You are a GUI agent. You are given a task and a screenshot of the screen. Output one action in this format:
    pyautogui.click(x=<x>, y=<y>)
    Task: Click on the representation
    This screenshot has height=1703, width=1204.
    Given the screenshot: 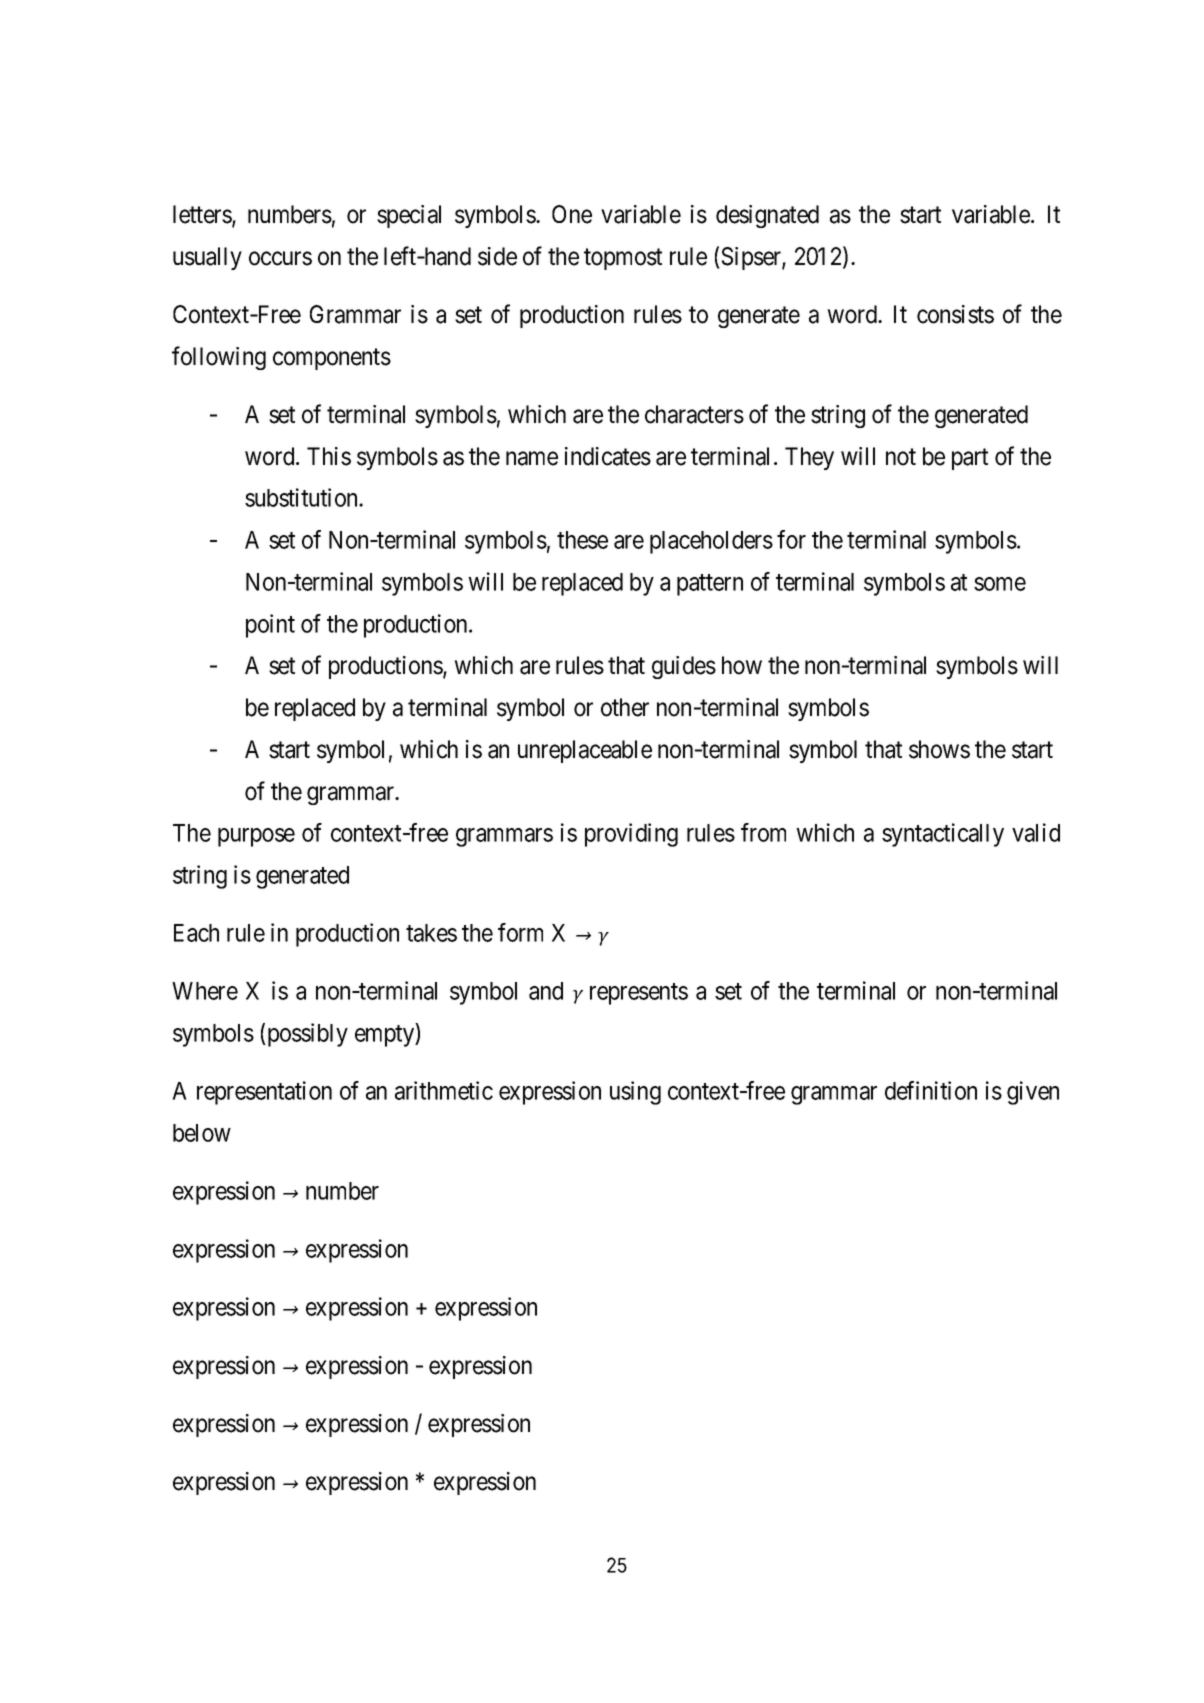 What is the action you would take?
    pyautogui.click(x=264, y=1093)
